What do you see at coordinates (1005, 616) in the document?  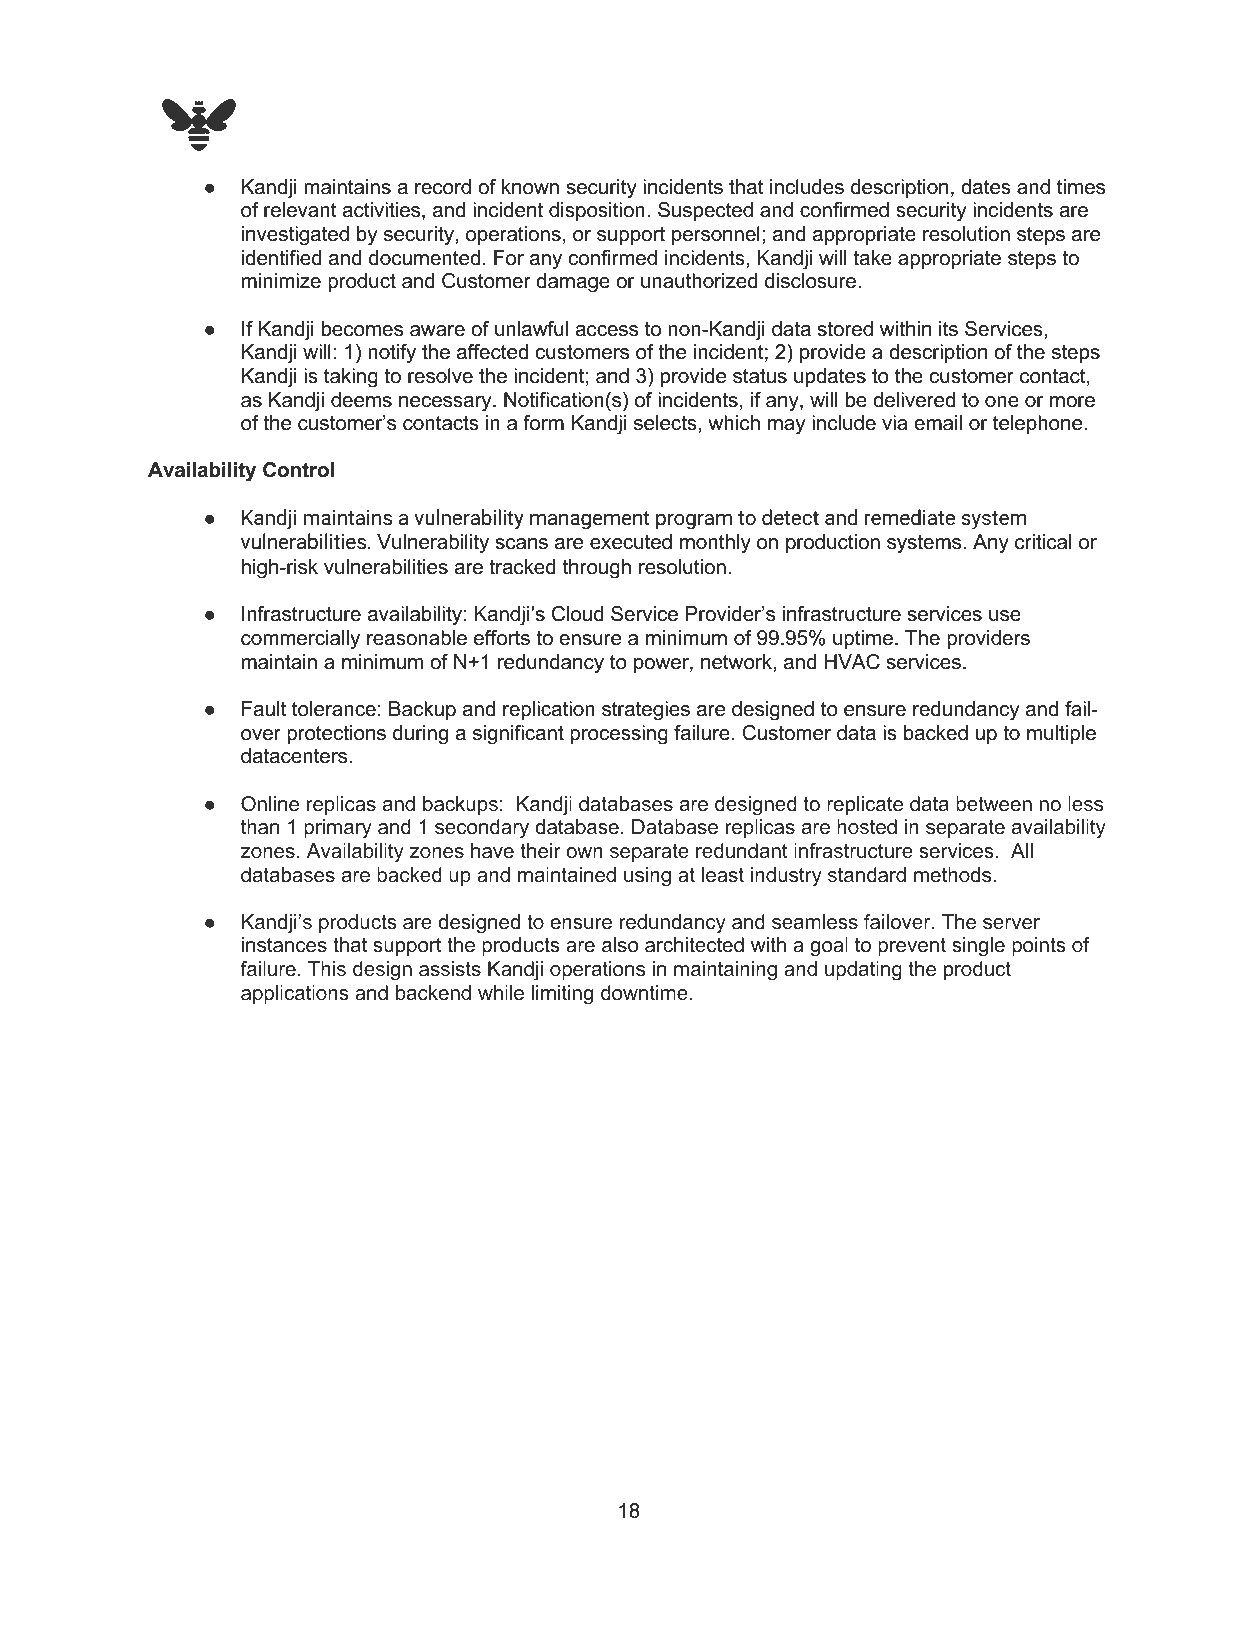 I see `use` at bounding box center [1005, 616].
